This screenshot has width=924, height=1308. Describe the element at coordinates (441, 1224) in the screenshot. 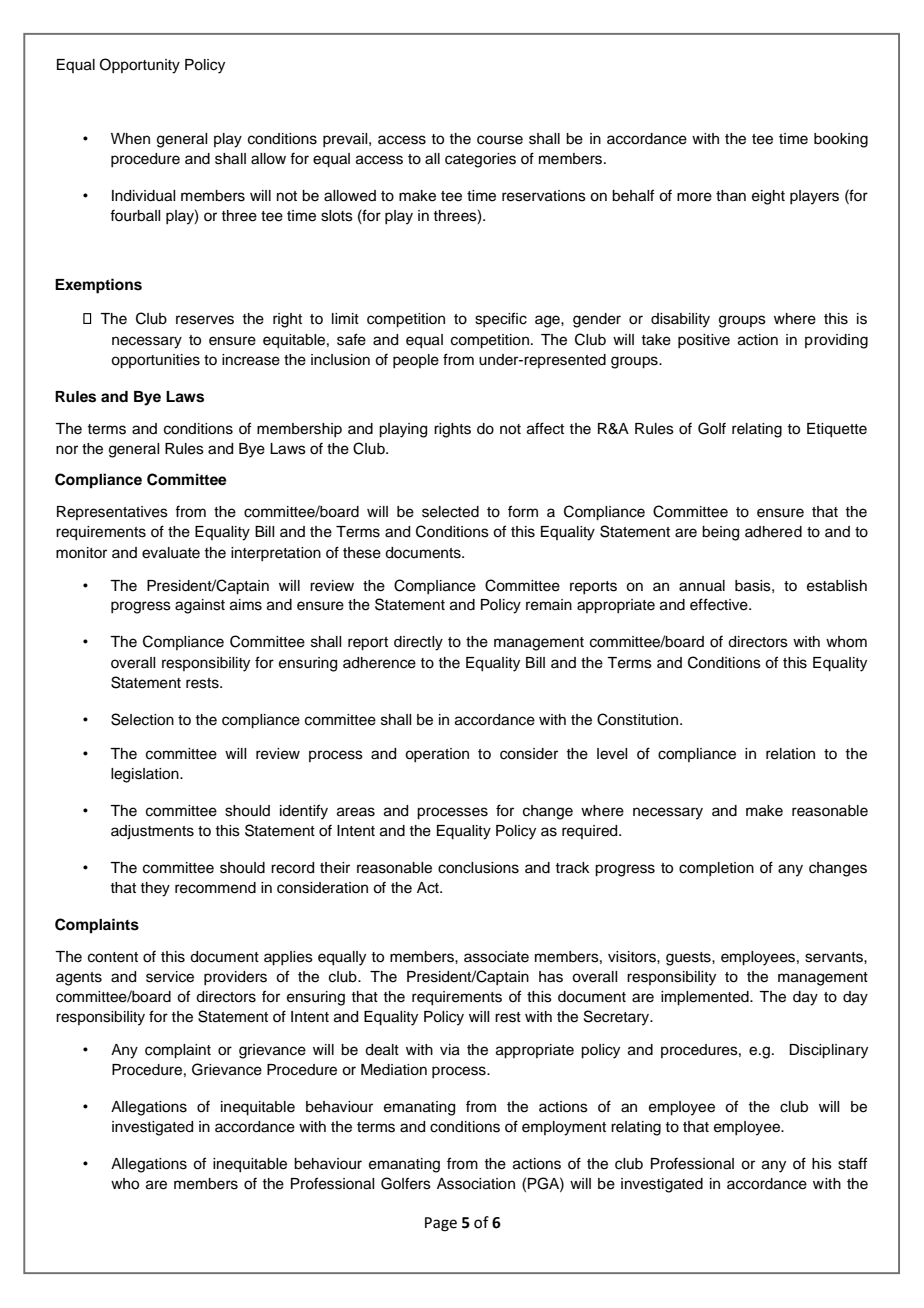

I see `Page` at that location.
